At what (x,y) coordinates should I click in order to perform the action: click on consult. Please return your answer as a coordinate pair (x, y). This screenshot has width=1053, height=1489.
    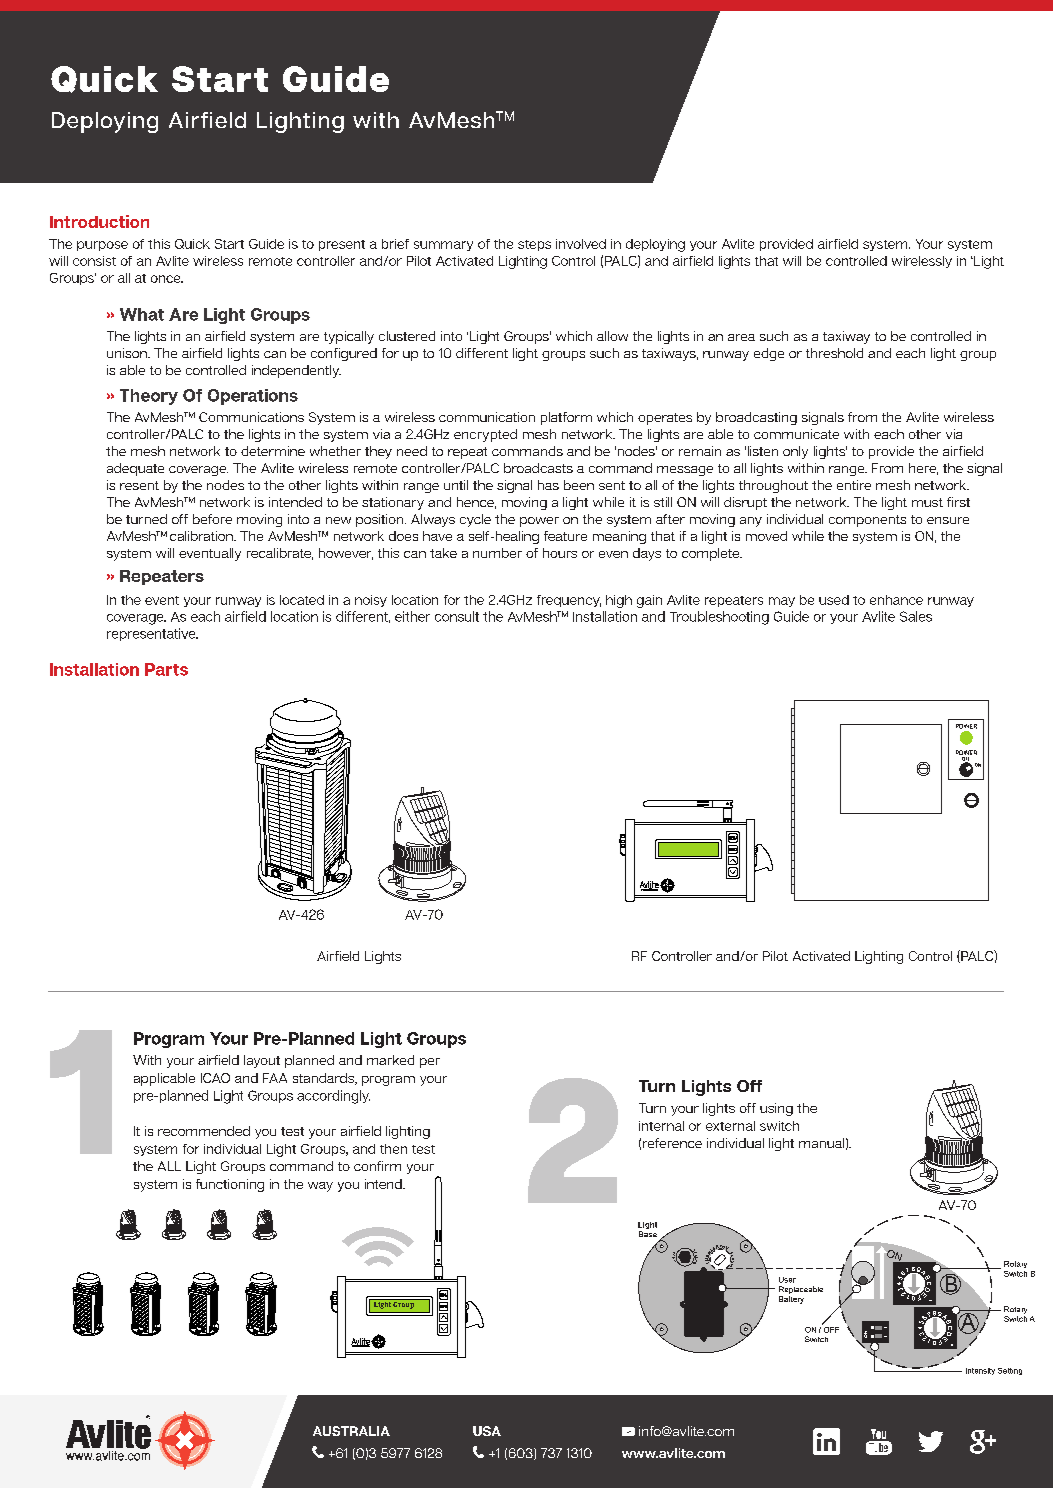
    Looking at the image, I should click on (457, 616).
